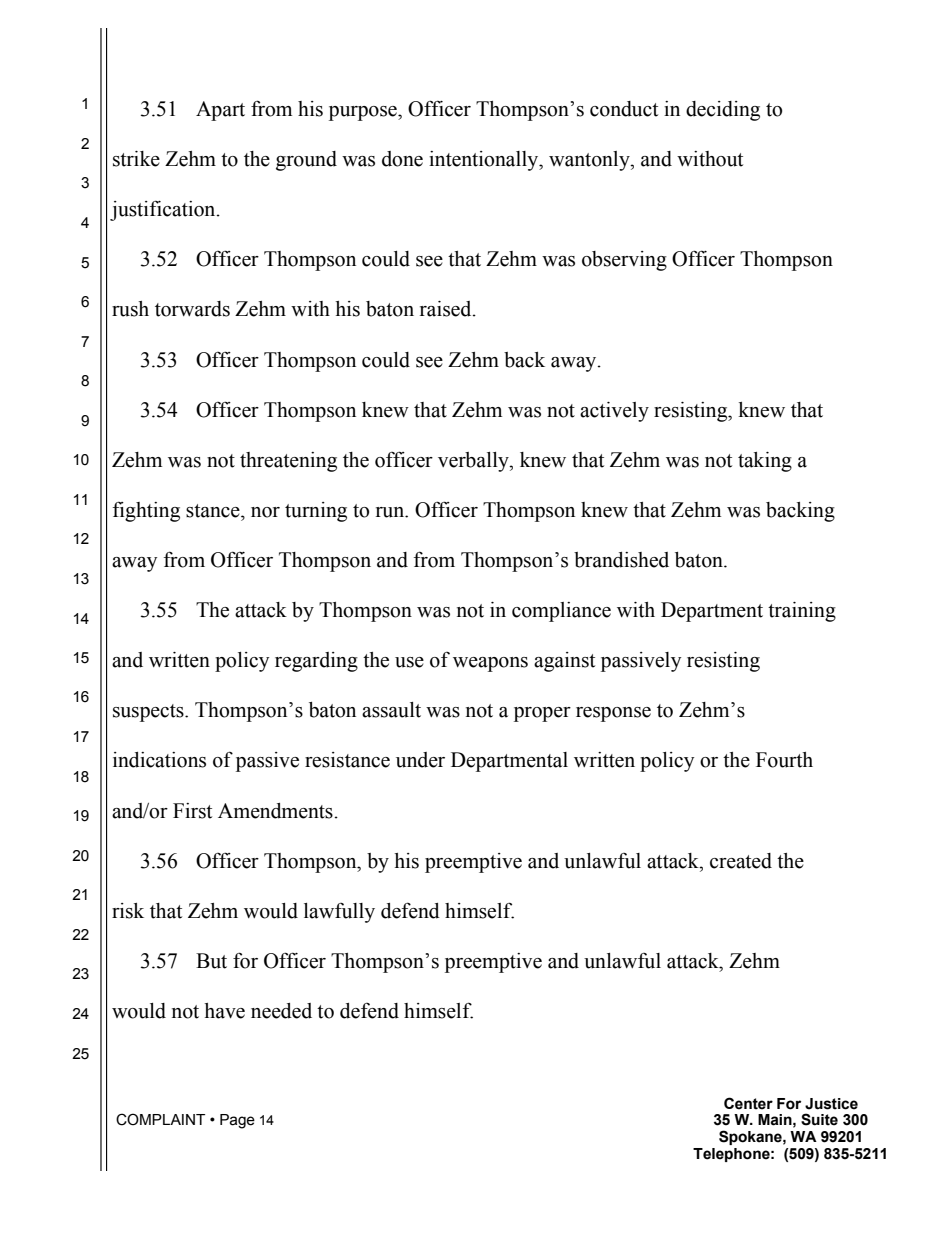 Image resolution: width=952 pixels, height=1233 pixels. Describe the element at coordinates (402, 159) in the screenshot. I see `done` at that location.
